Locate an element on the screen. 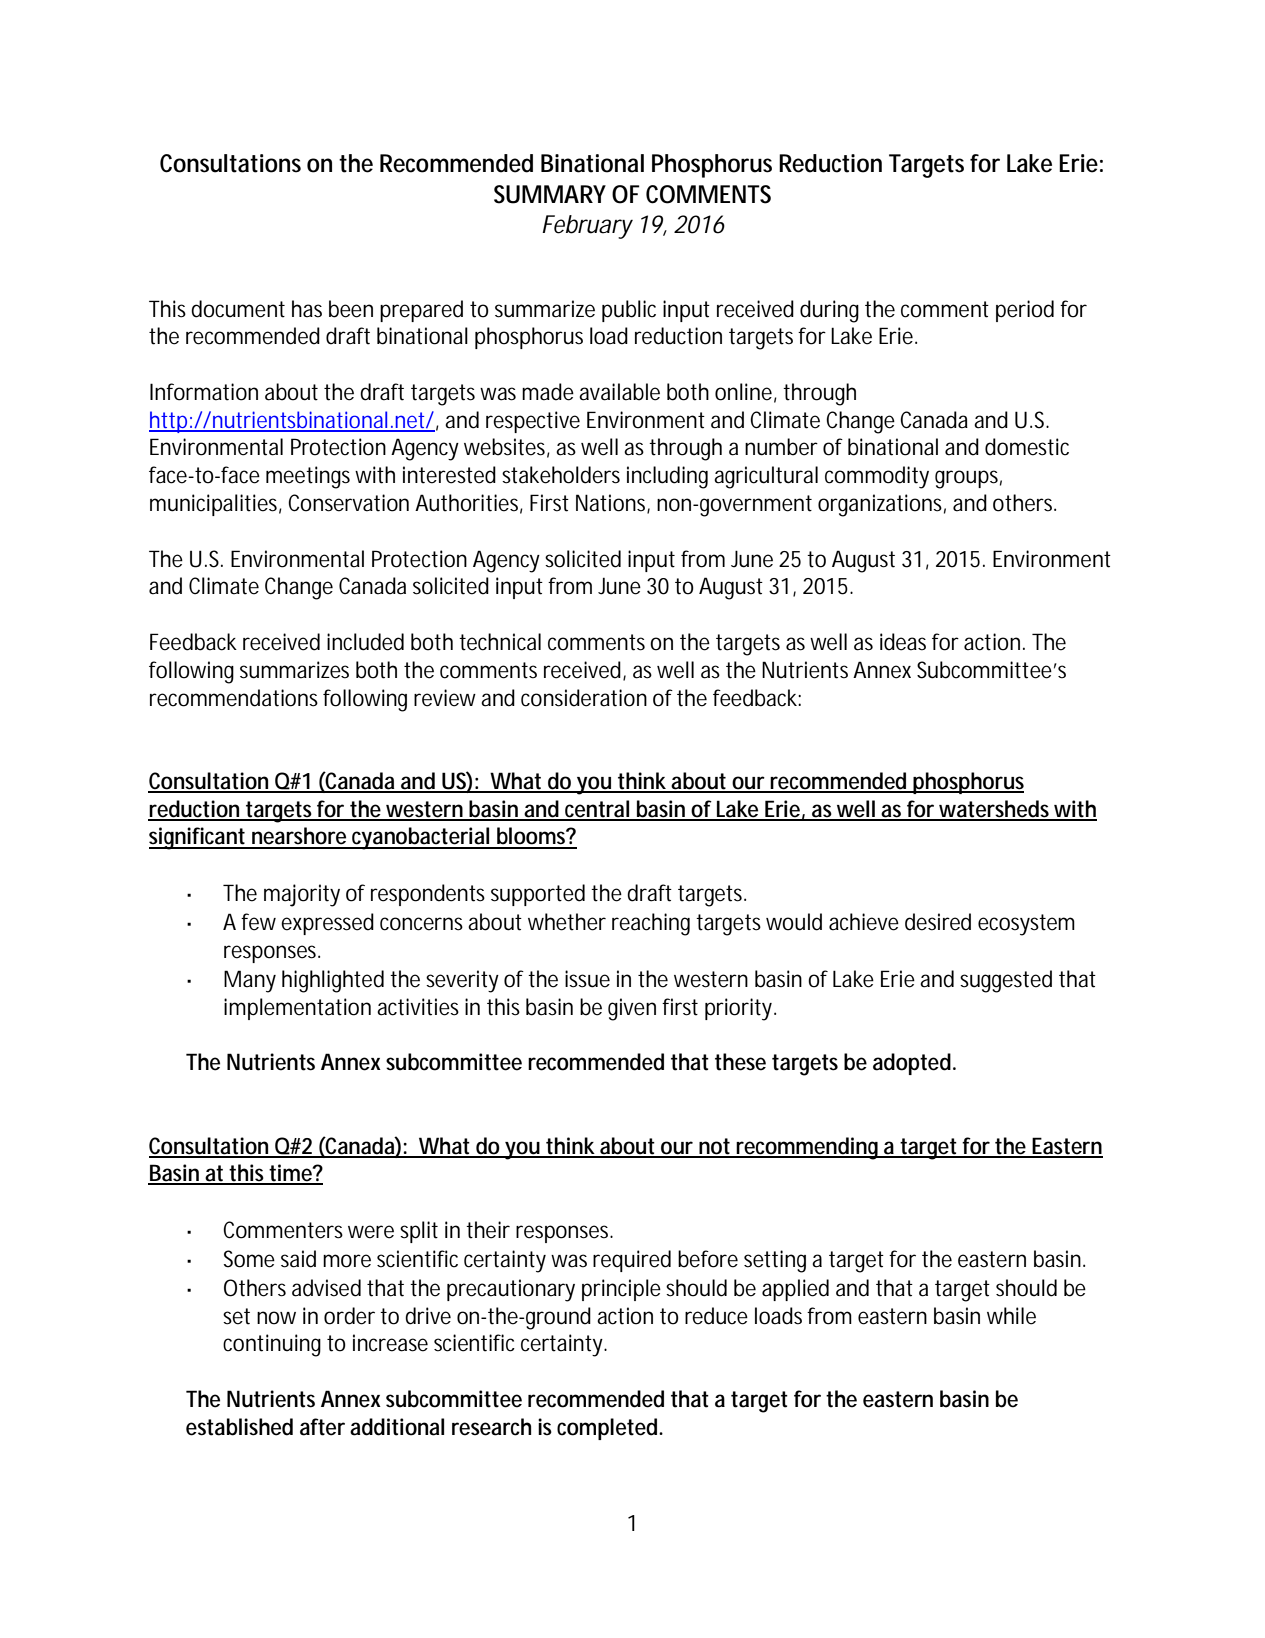 The image size is (1265, 1638). while is located at coordinates (1011, 1316).
